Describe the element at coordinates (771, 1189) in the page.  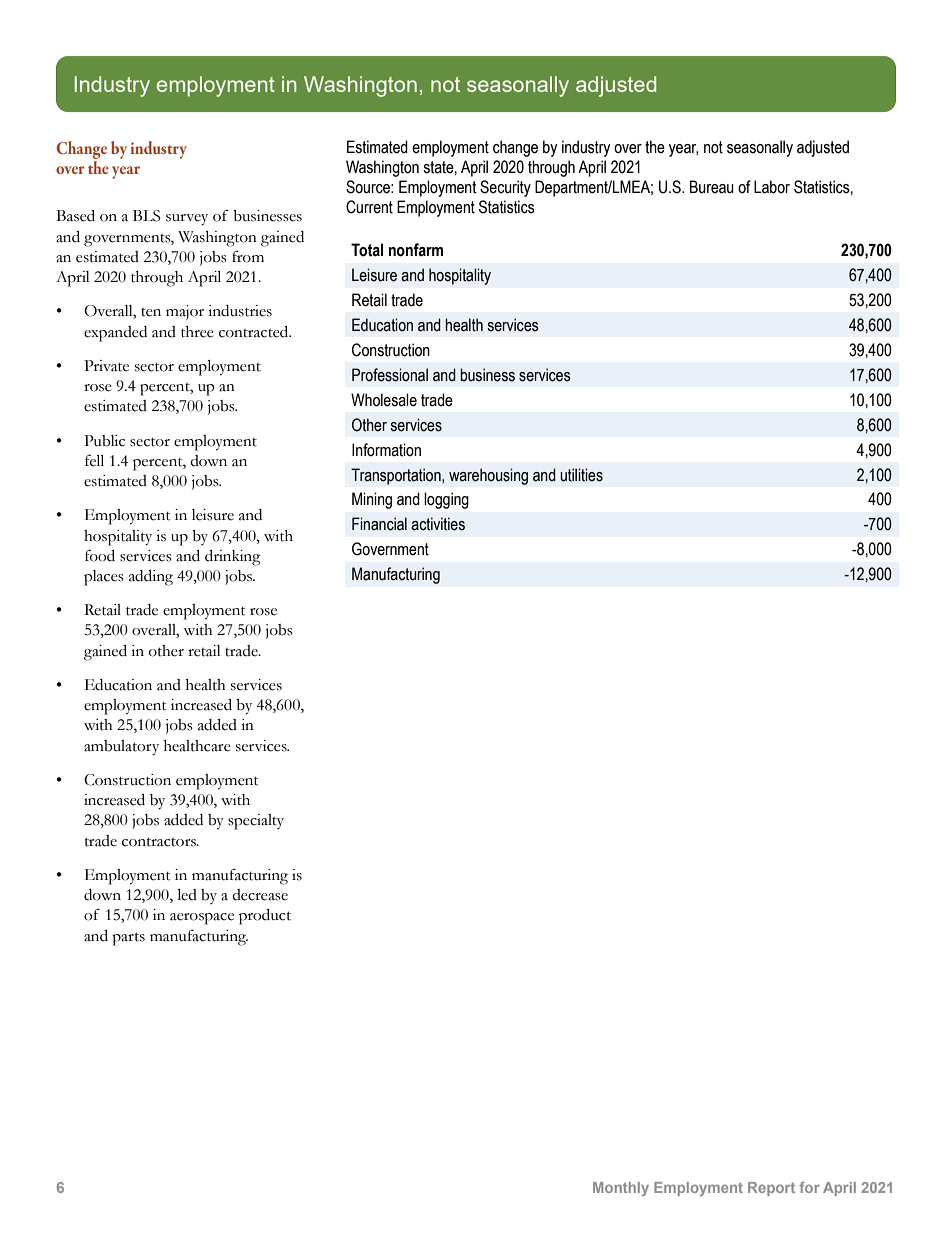
I see `Report` at that location.
